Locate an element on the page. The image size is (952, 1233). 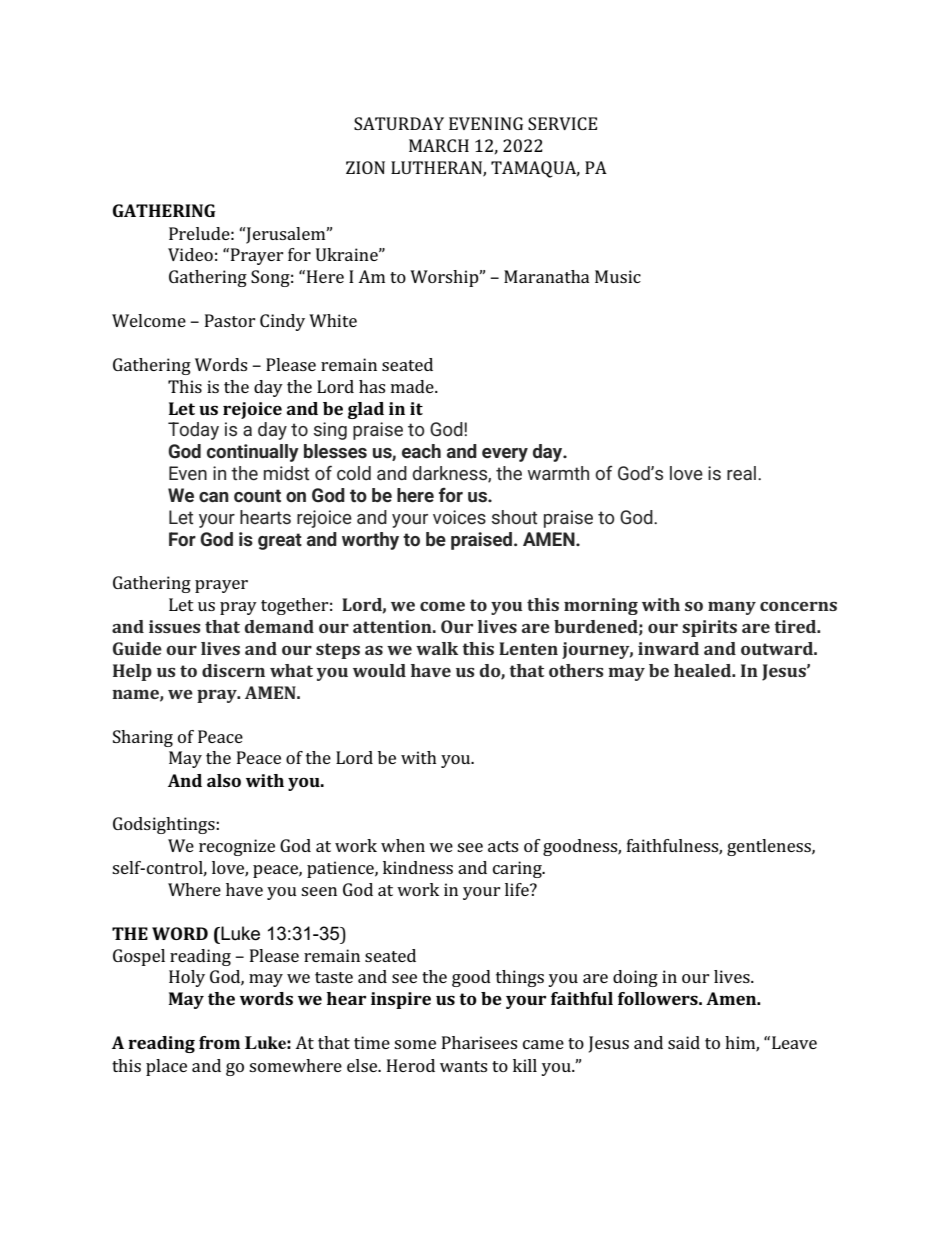
Today is located at coordinates (193, 431).
